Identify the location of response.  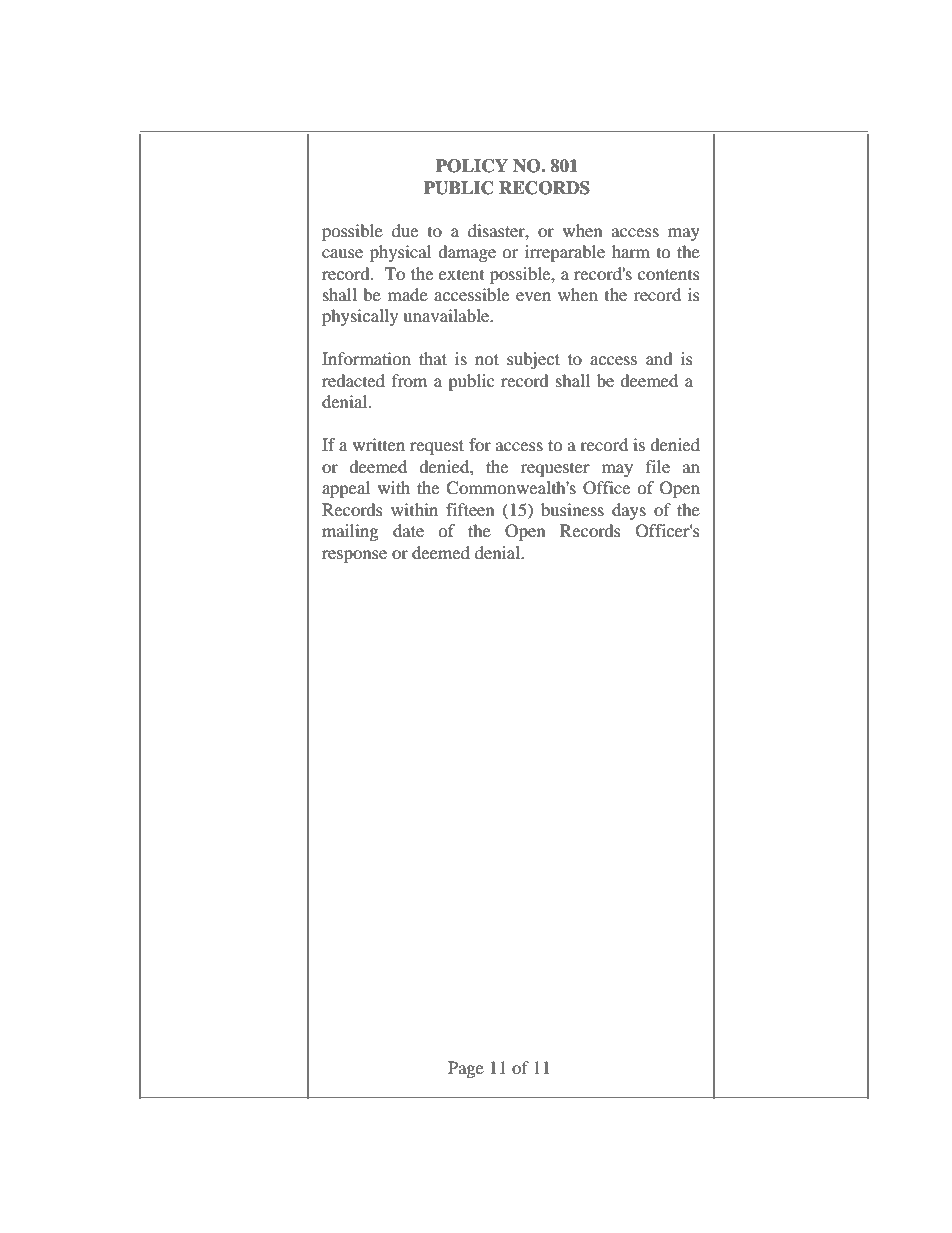
(354, 556).
